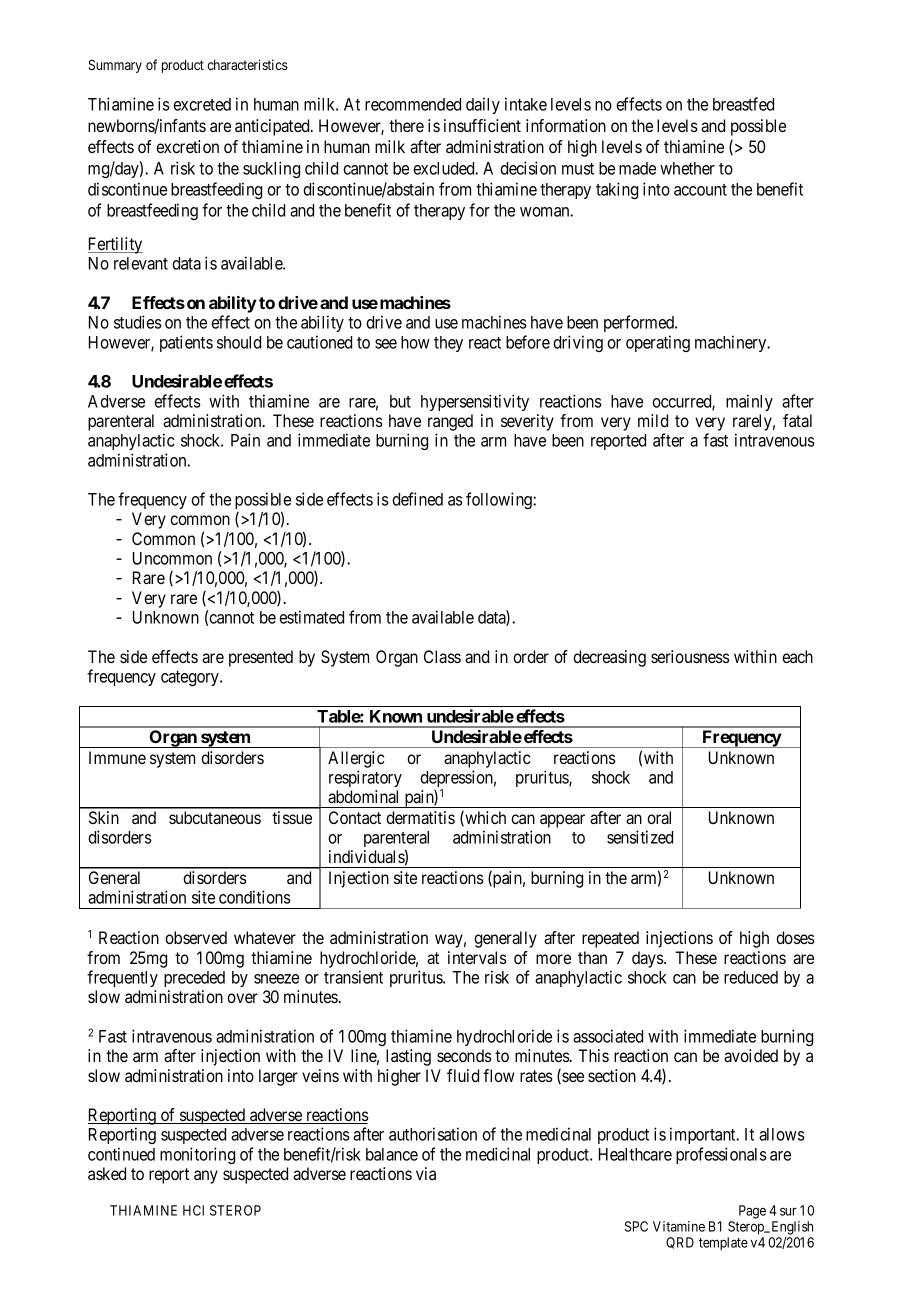  What do you see at coordinates (206, 1177) in the image?
I see `any` at bounding box center [206, 1177].
